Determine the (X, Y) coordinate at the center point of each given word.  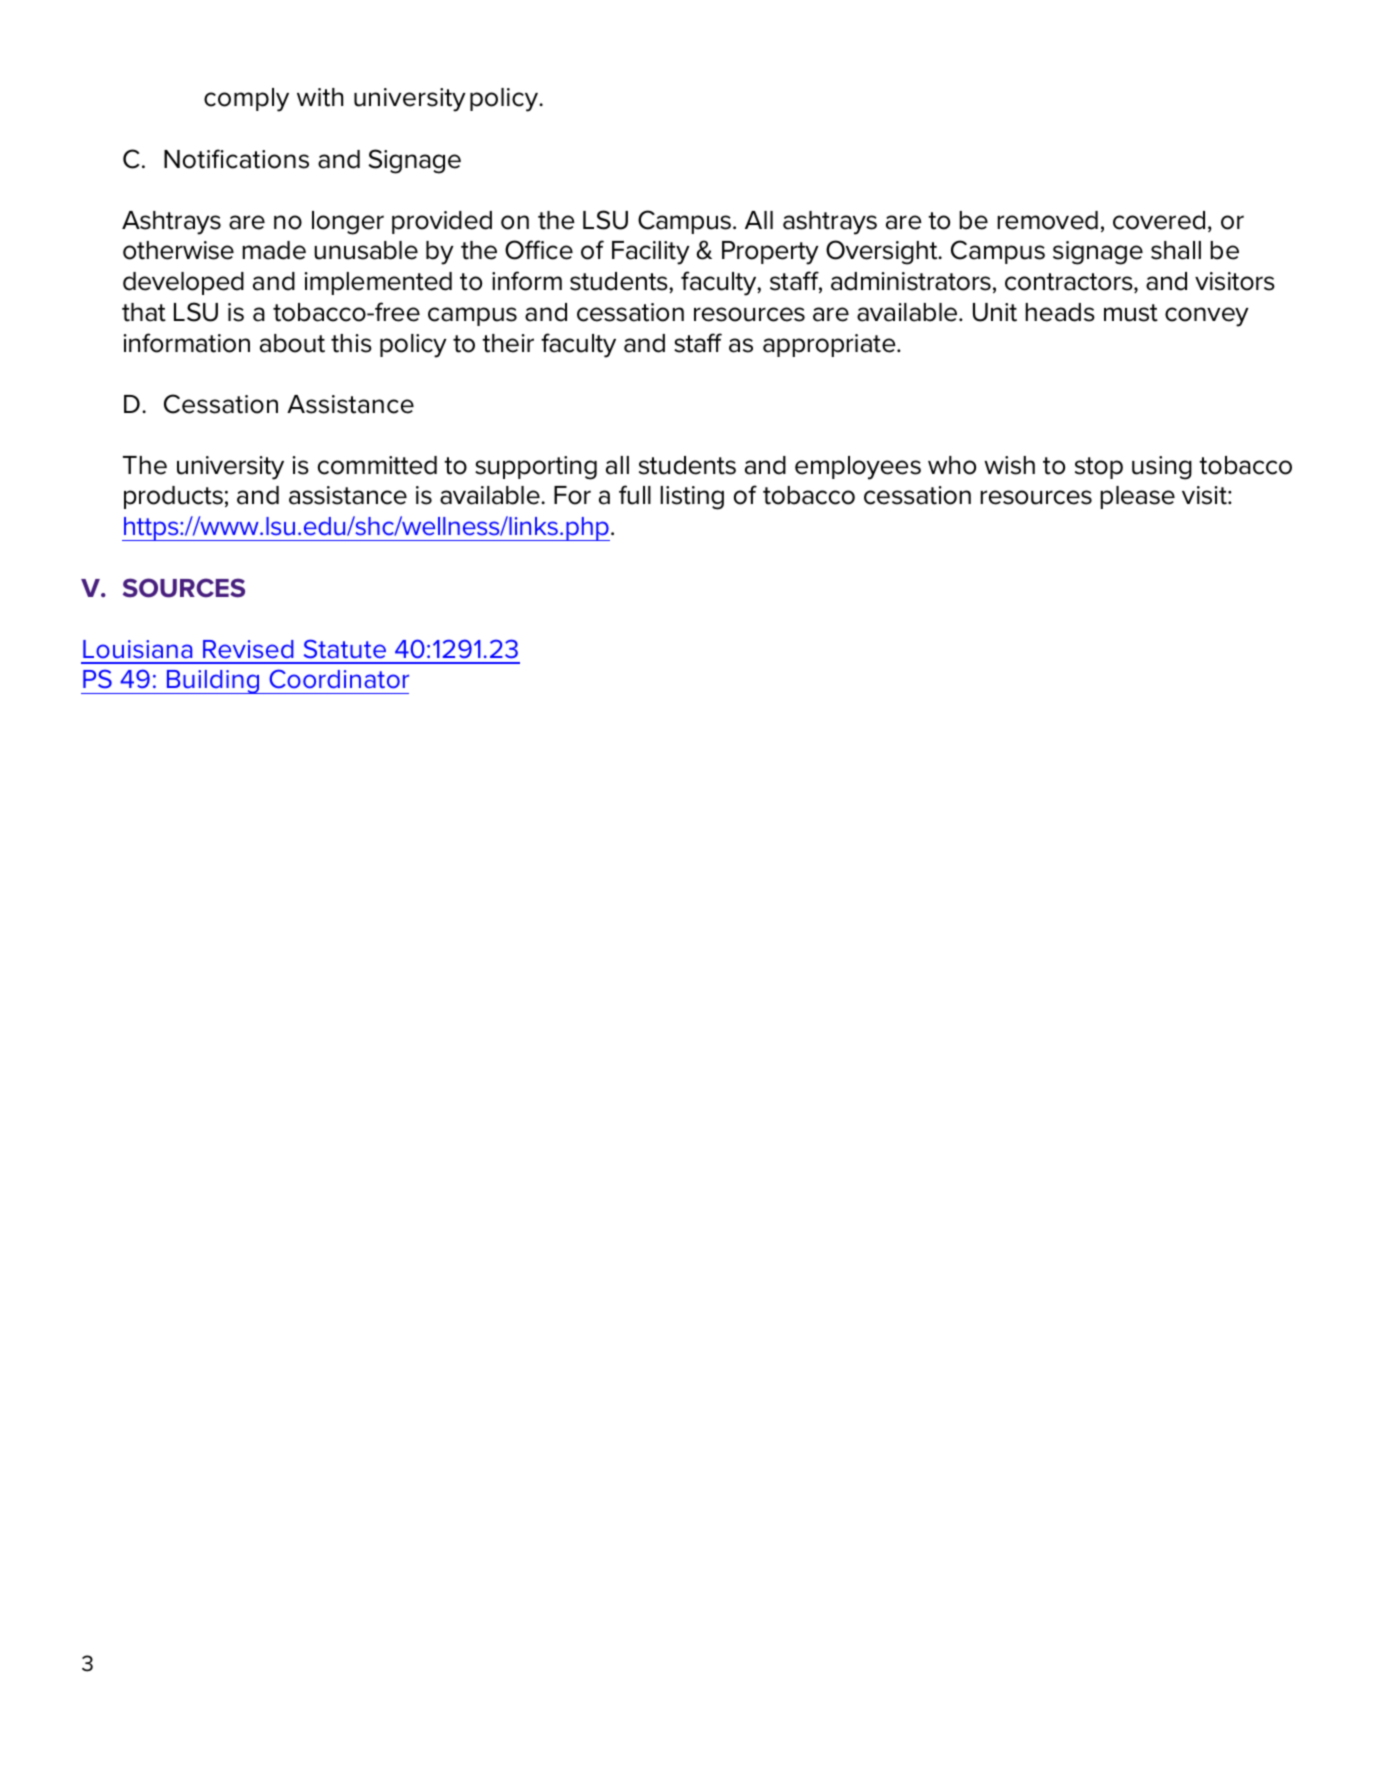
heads (1060, 312)
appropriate (830, 345)
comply (246, 100)
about (292, 343)
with (320, 97)
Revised (248, 649)
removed (1047, 220)
